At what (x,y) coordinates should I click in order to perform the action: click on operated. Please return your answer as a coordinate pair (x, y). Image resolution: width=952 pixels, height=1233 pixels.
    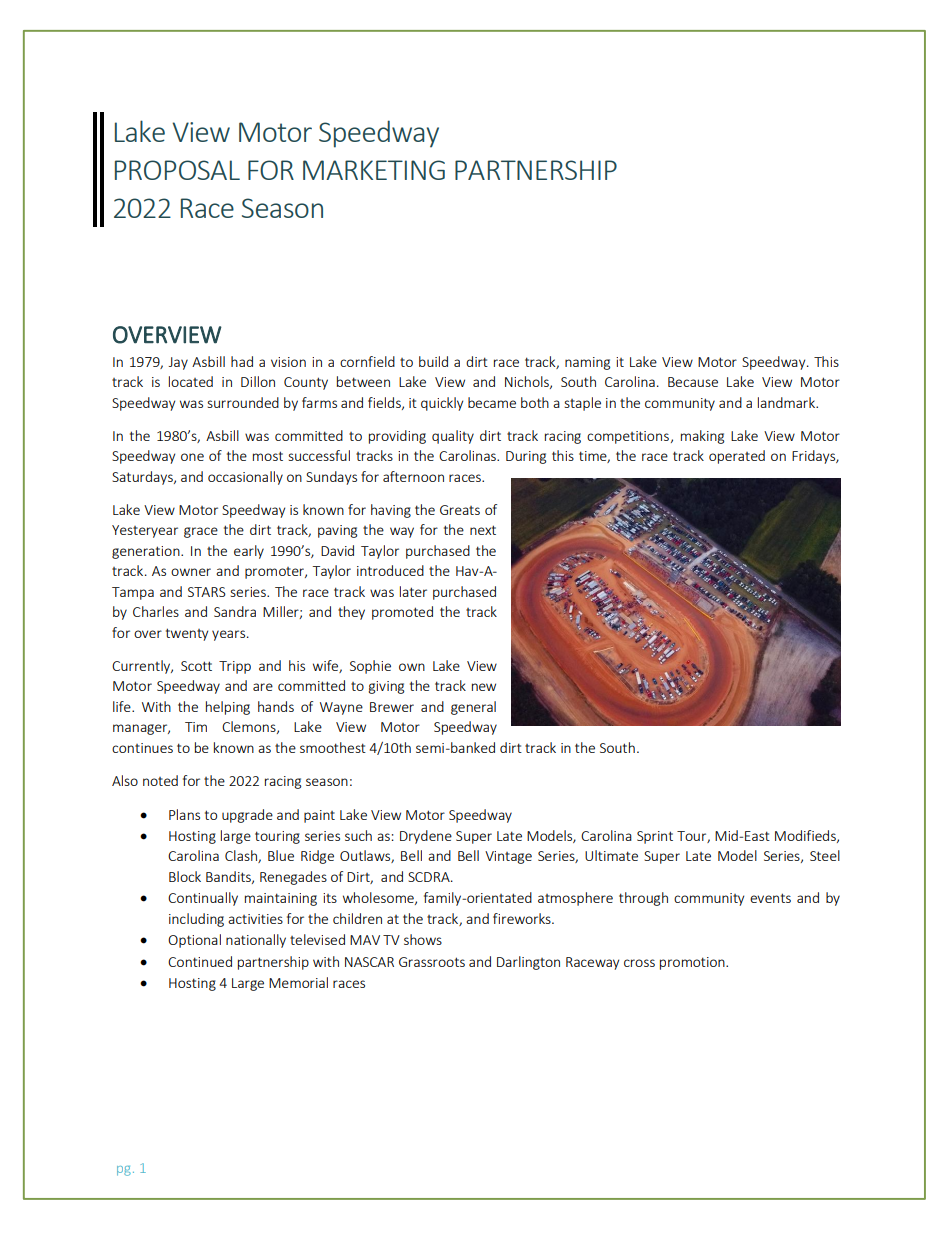
    Looking at the image, I should click on (737, 457).
